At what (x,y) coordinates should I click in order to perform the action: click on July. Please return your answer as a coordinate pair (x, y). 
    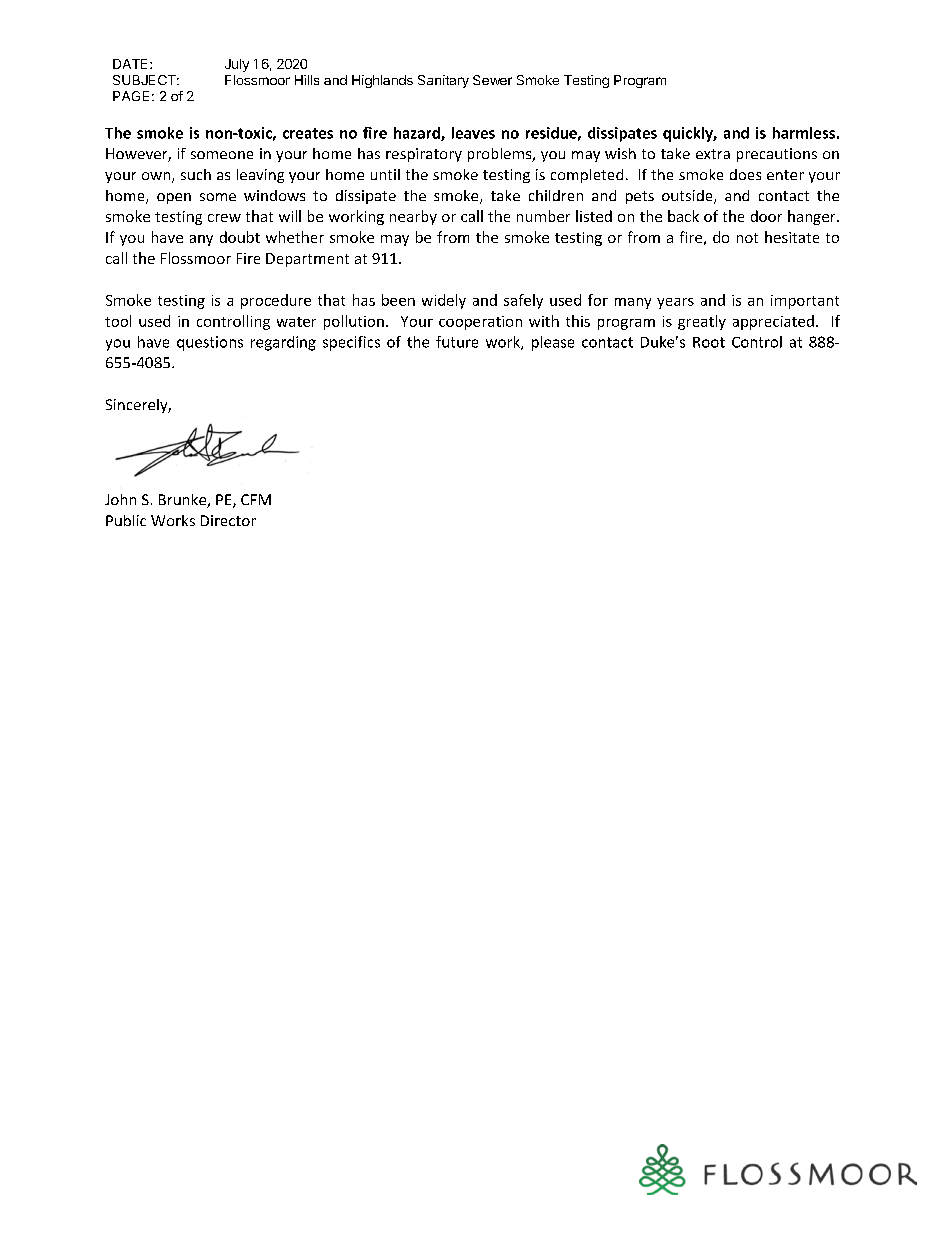
    Looking at the image, I should click on (237, 65).
